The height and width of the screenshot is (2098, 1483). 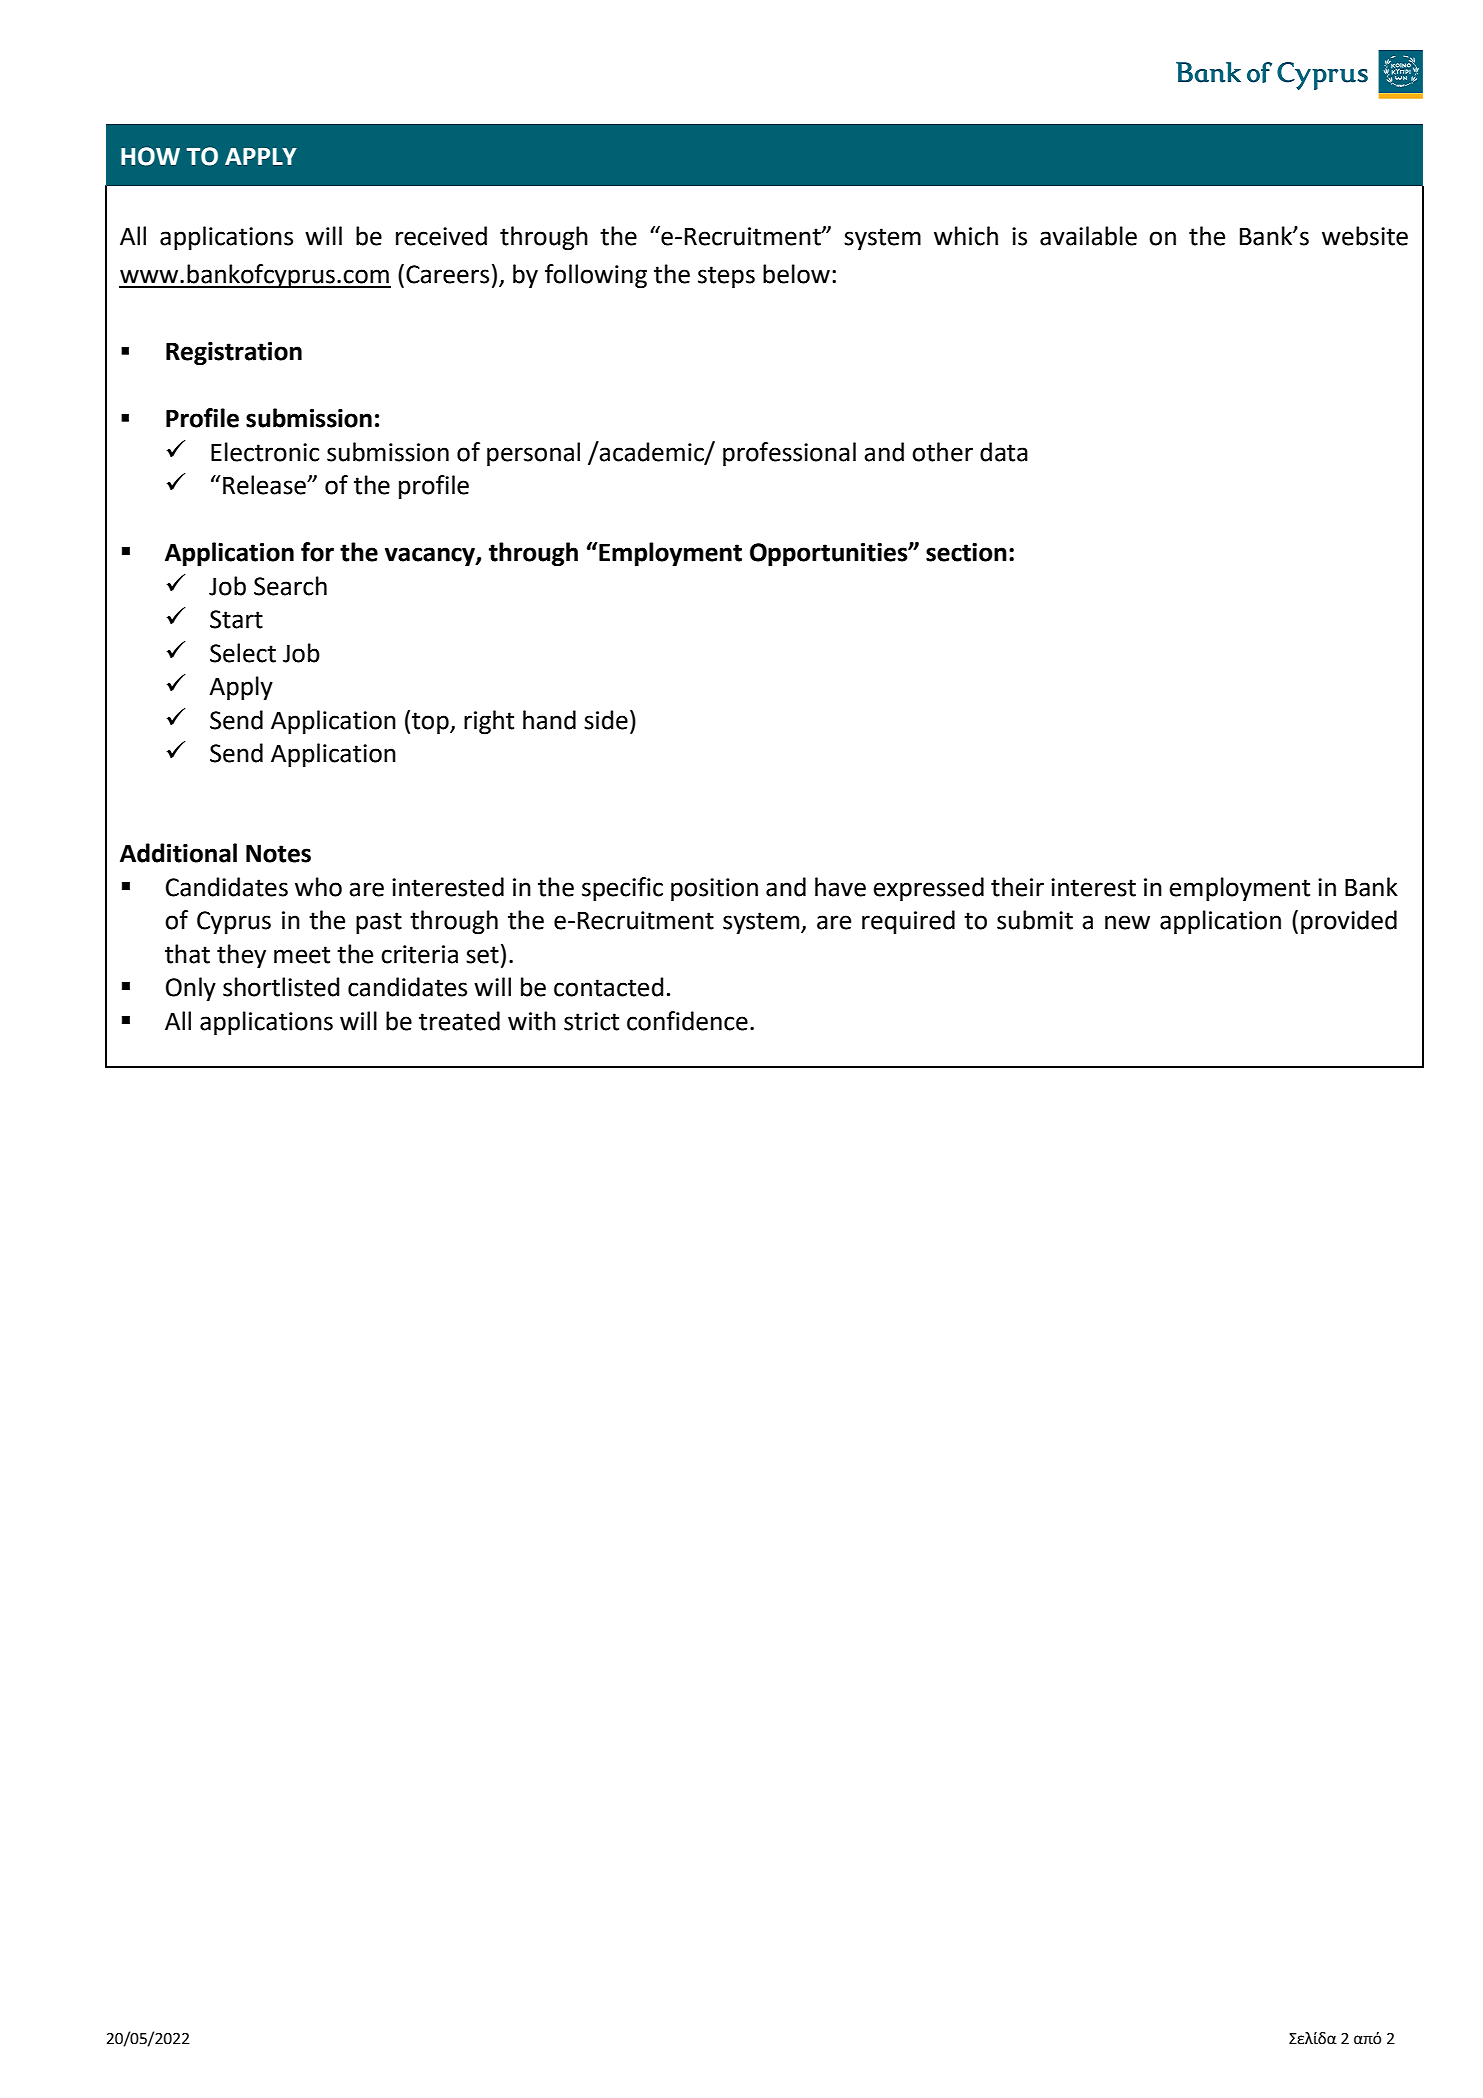 What do you see at coordinates (265, 452) in the screenshot?
I see `Electronic` at bounding box center [265, 452].
